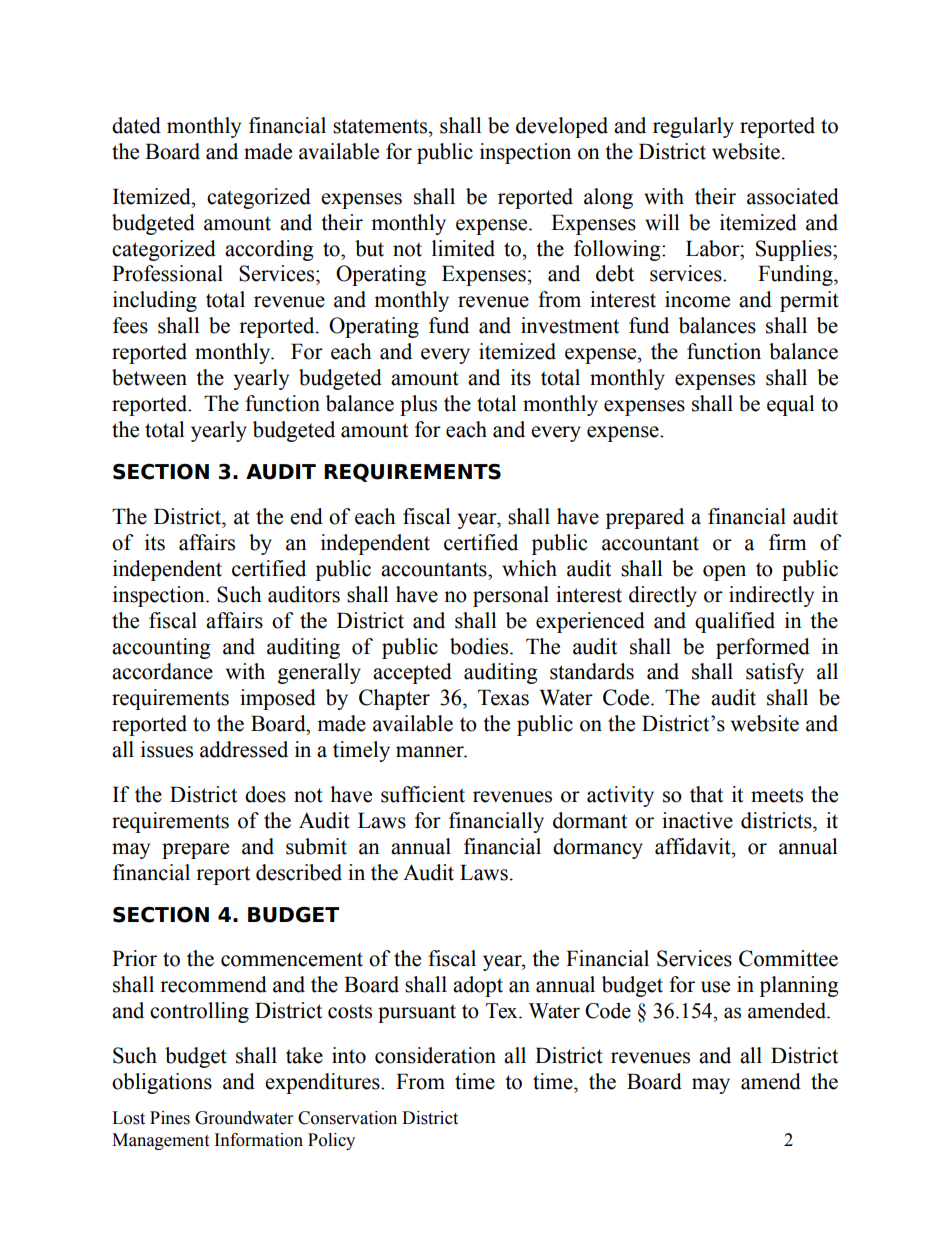 Image resolution: width=952 pixels, height=1233 pixels. I want to click on dated, so click(136, 125).
